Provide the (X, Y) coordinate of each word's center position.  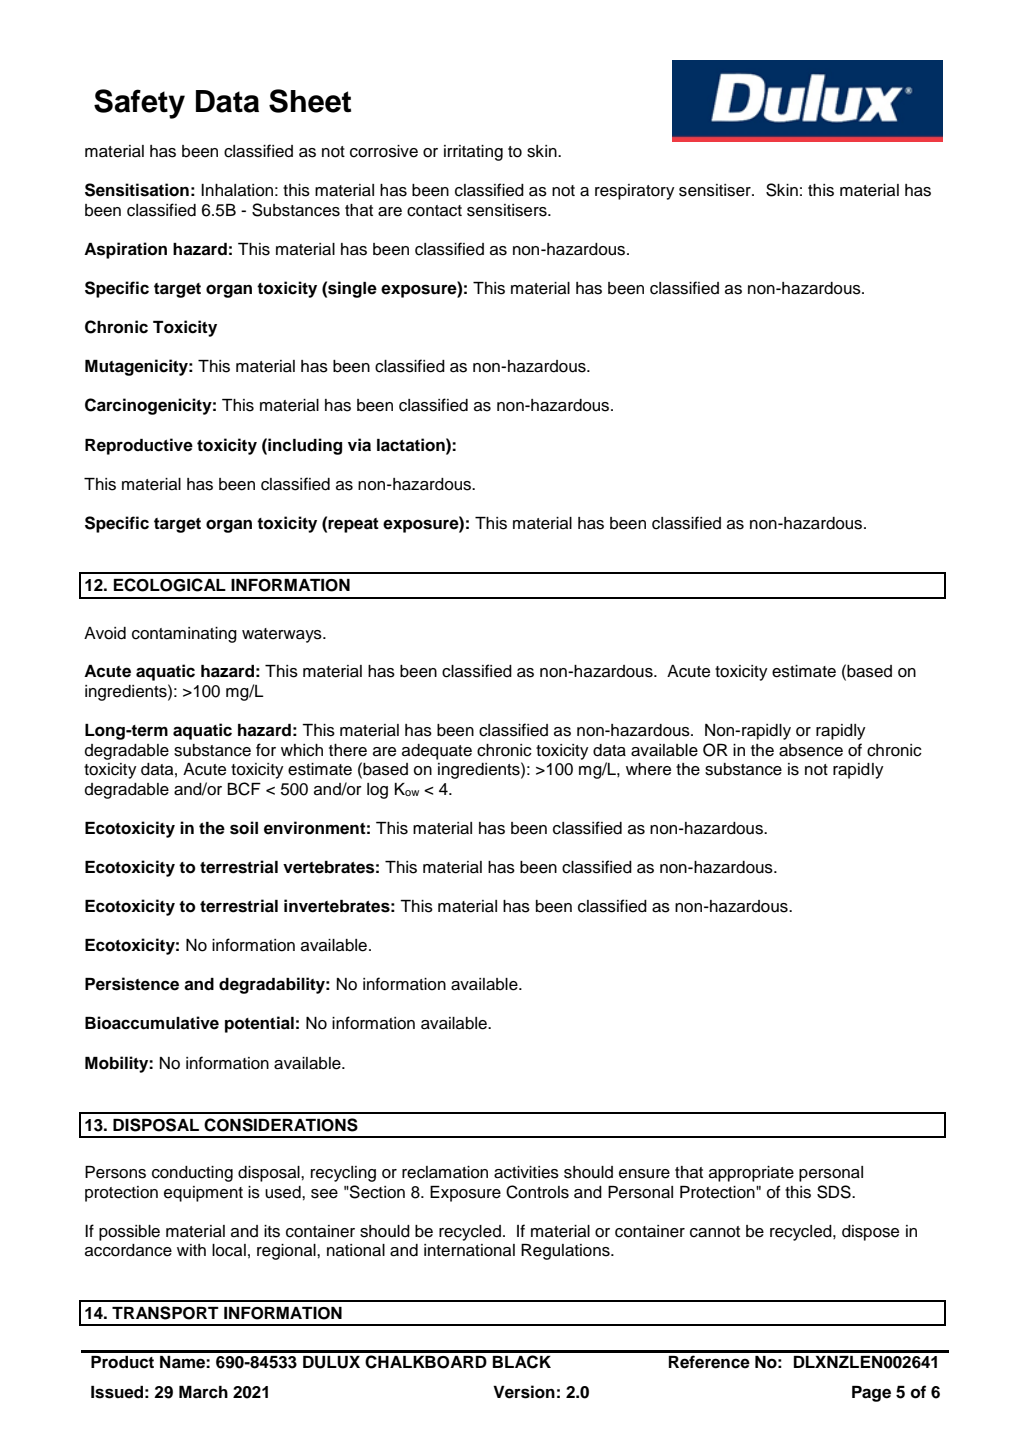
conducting (192, 1174)
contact (434, 211)
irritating (473, 153)
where (648, 769)
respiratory (635, 192)
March (203, 1392)
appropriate (751, 1174)
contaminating (184, 635)
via (359, 445)
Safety (139, 104)
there (348, 750)
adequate (437, 752)
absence (811, 750)
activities (526, 1172)
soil (244, 828)
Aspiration (125, 250)
